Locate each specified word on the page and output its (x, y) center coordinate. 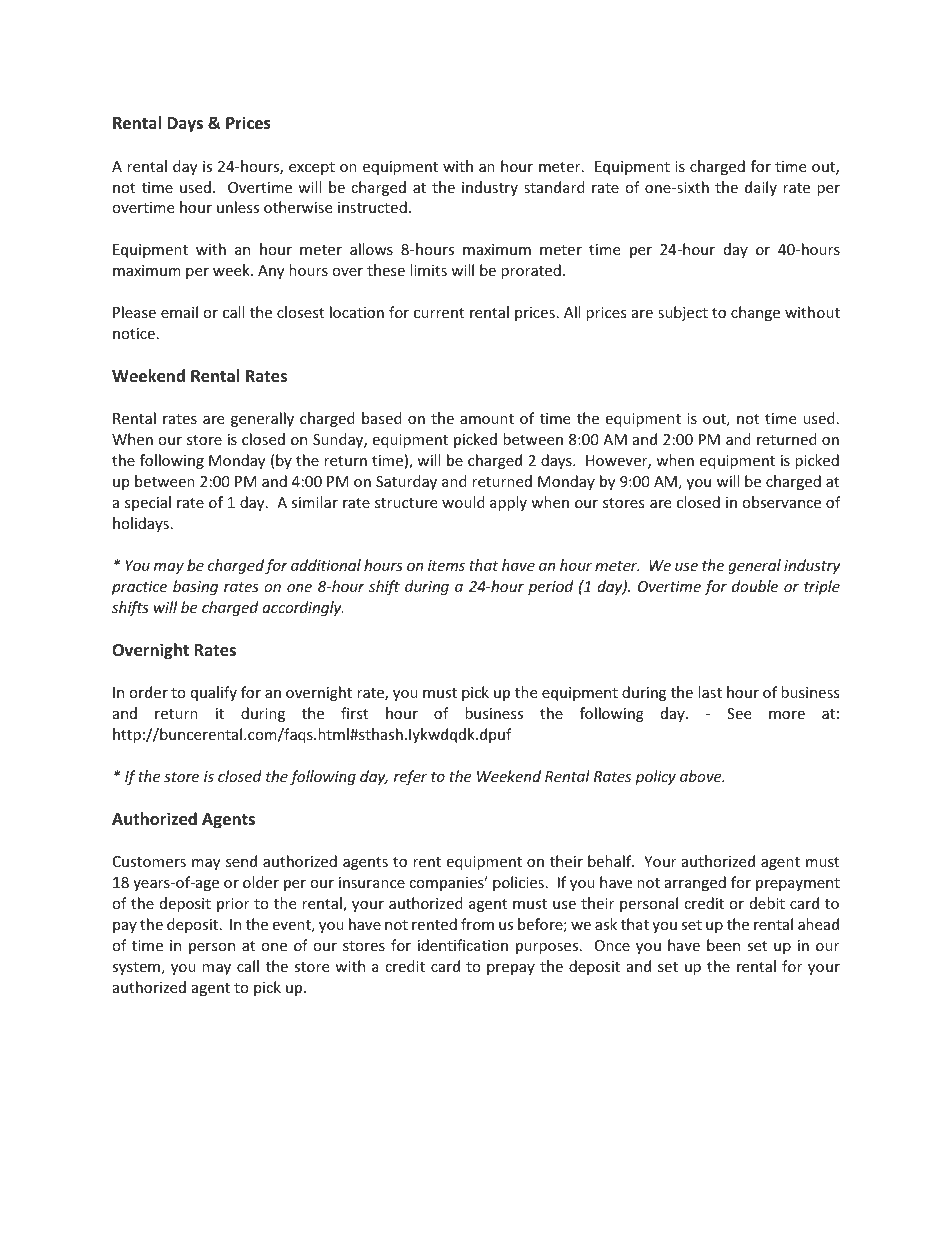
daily (761, 188)
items (446, 565)
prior (233, 905)
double (755, 586)
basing (195, 587)
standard (554, 187)
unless (238, 207)
